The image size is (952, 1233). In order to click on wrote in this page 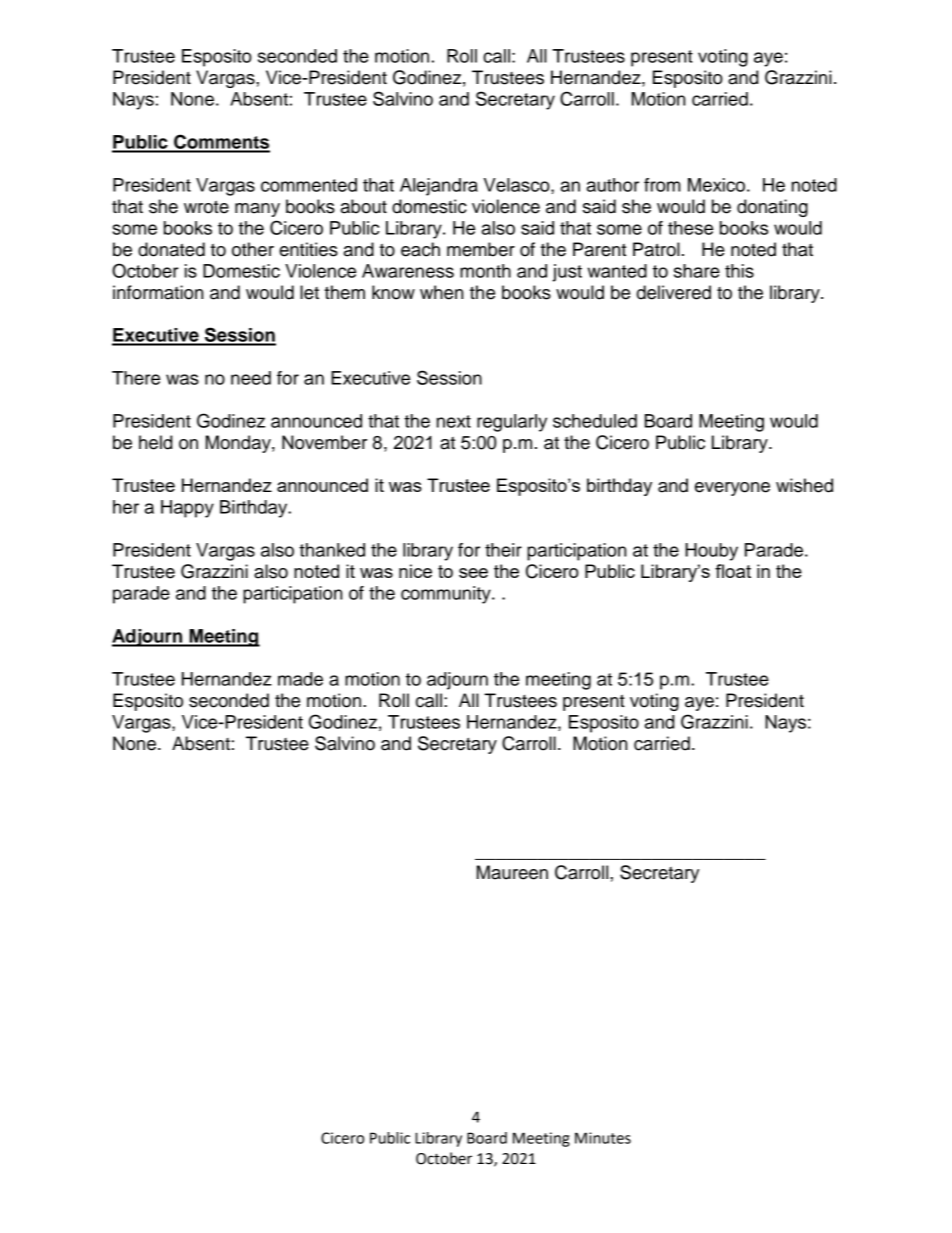, I will do `click(206, 207)`.
